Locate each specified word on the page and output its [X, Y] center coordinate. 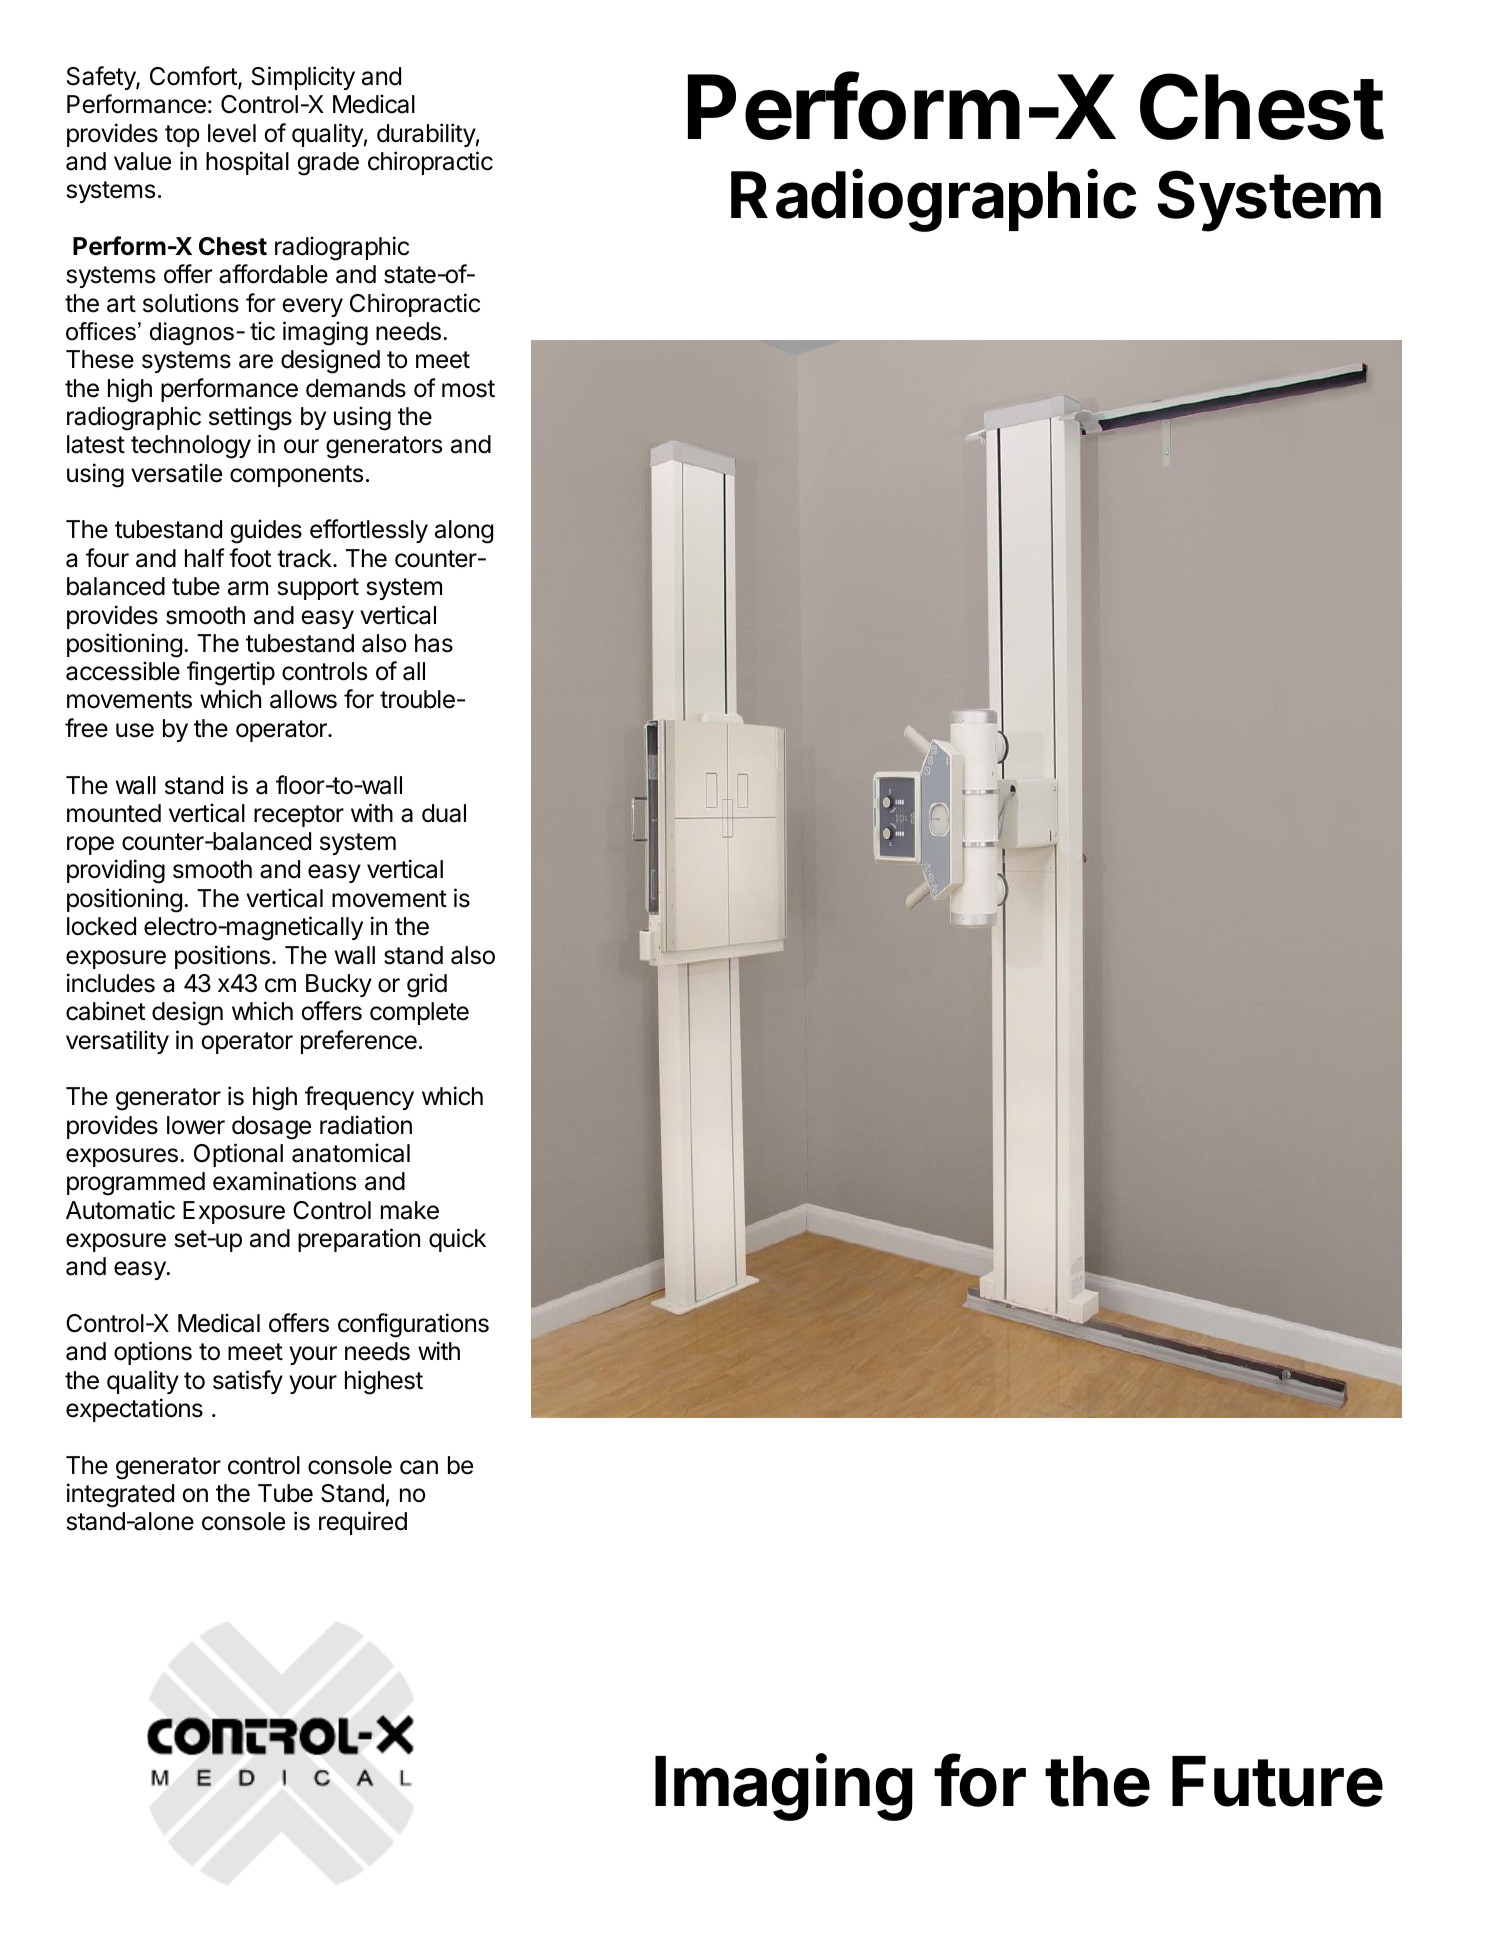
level [232, 133]
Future [1277, 1781]
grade [328, 164]
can [419, 1467]
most [468, 389]
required [363, 1523]
